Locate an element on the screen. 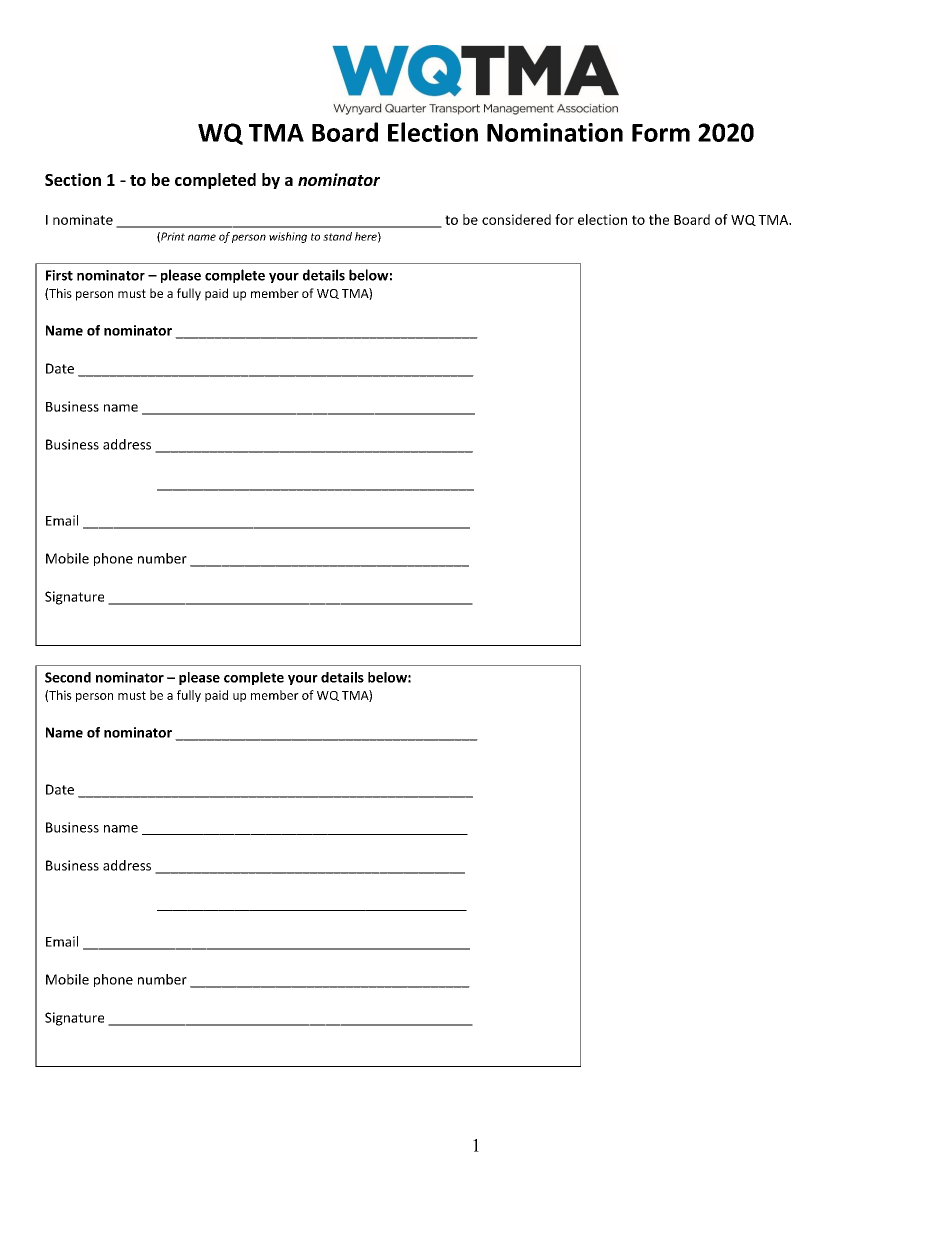 The width and height of the screenshot is (952, 1233). Second is located at coordinates (68, 677).
